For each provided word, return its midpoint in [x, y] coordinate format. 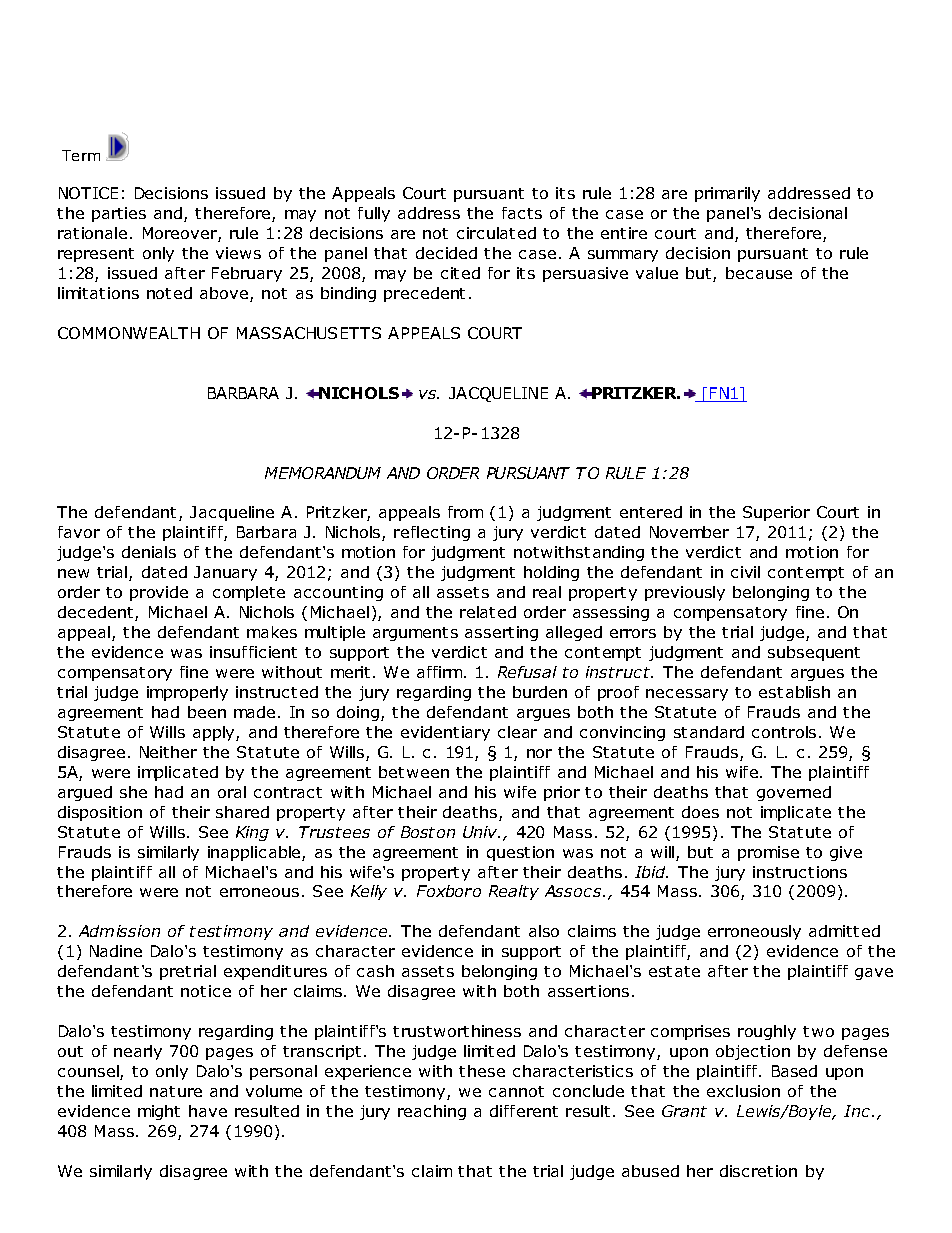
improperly [187, 693]
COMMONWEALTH [129, 333]
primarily [727, 194]
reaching [432, 1112]
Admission [119, 931]
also [544, 931]
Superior [776, 513]
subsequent [814, 653]
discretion [758, 1171]
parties [119, 214]
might [159, 1112]
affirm [441, 672]
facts [522, 213]
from [465, 512]
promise [768, 853]
